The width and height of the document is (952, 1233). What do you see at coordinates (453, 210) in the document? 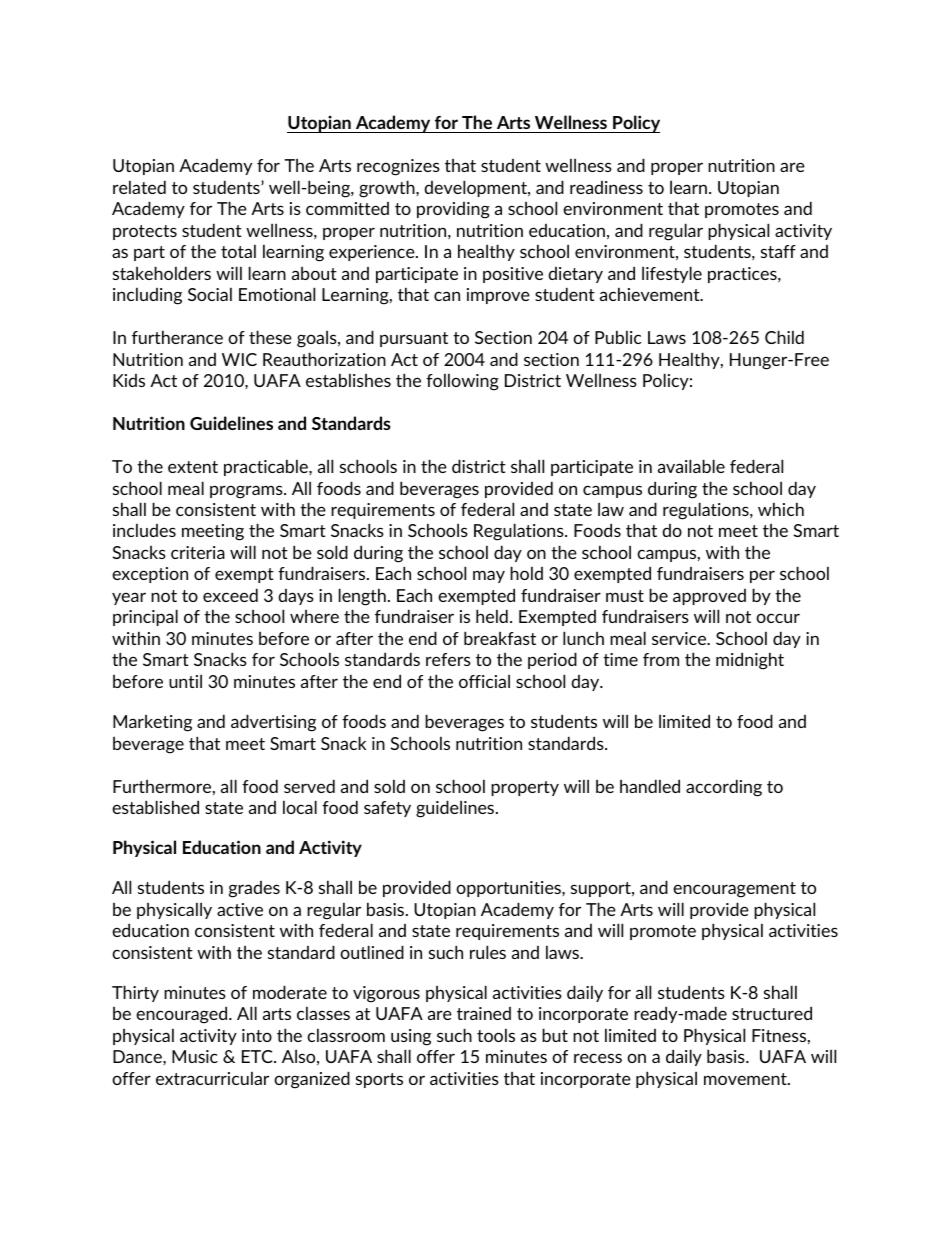
I see `providing` at bounding box center [453, 210].
